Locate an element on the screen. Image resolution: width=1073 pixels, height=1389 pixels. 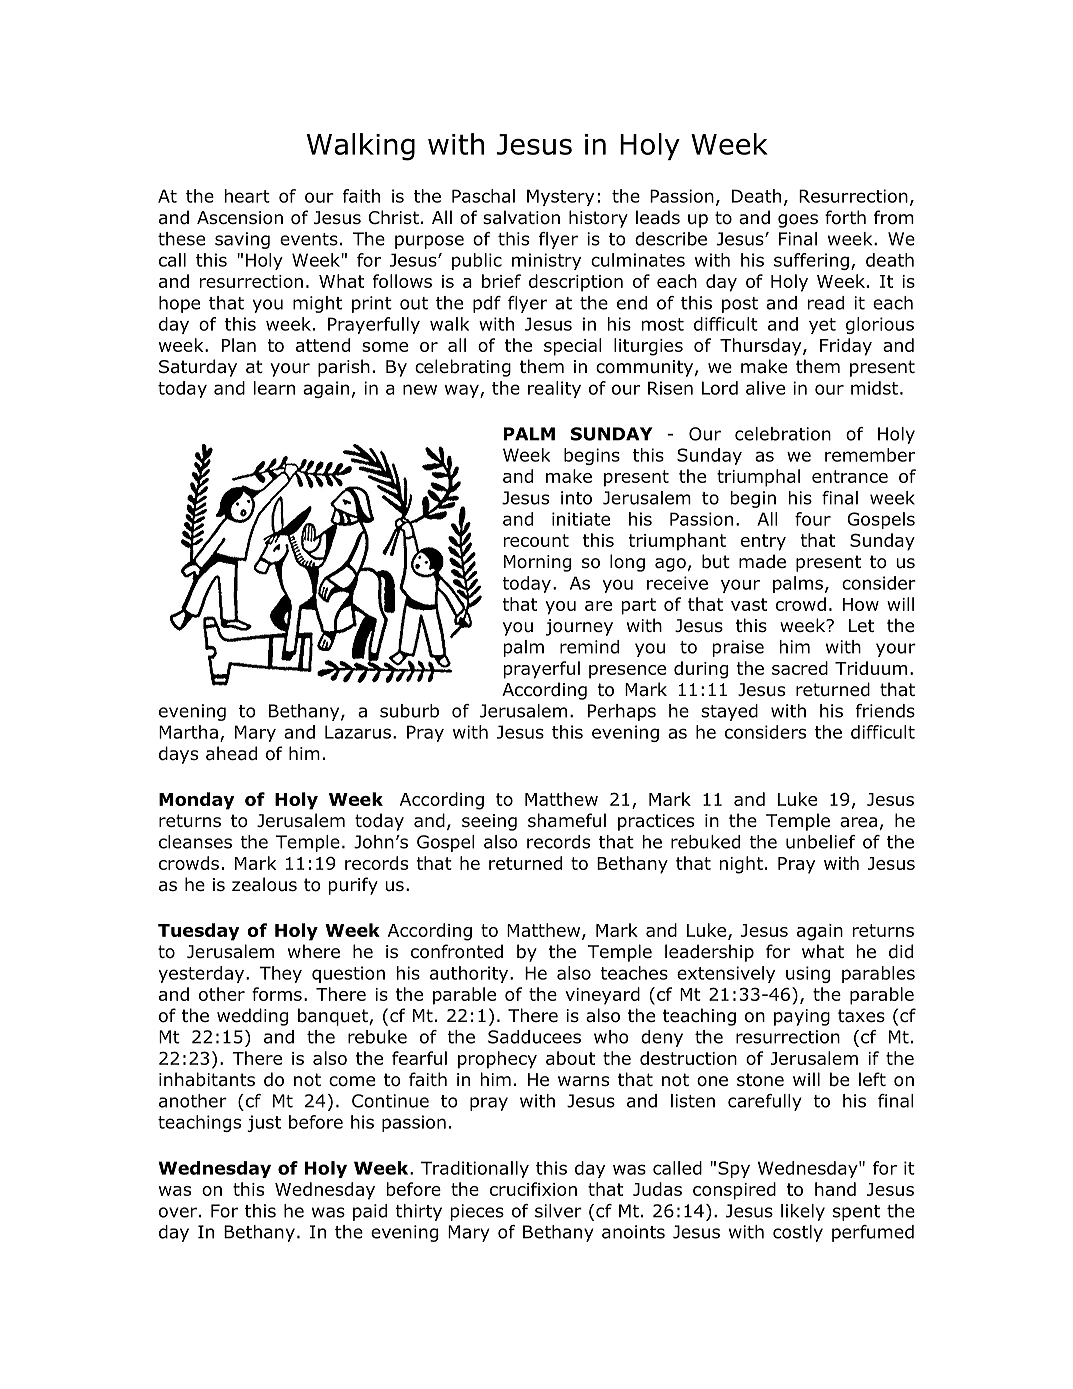
likely is located at coordinates (803, 1212).
